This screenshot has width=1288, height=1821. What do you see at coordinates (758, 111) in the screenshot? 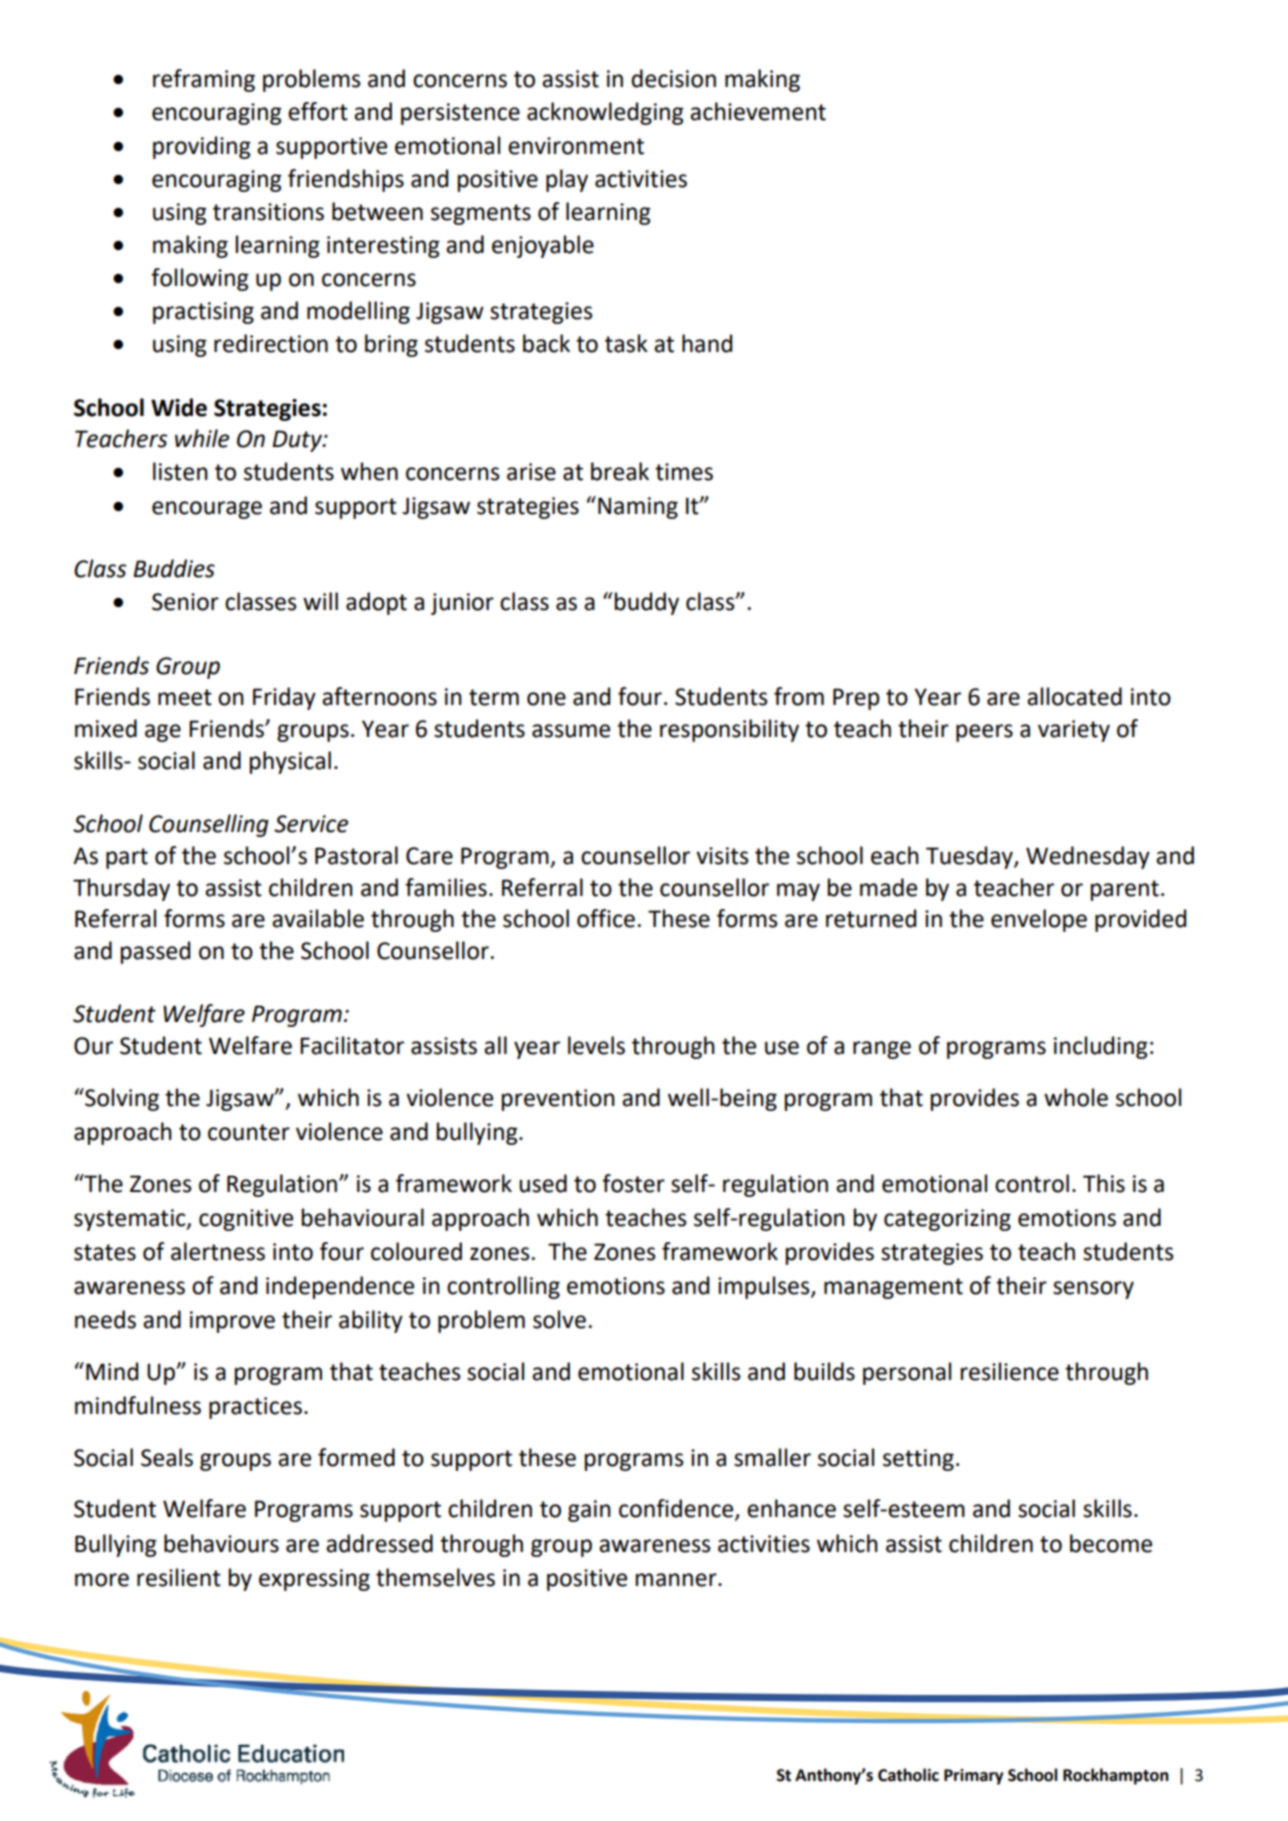
I see `achievement` at bounding box center [758, 111].
